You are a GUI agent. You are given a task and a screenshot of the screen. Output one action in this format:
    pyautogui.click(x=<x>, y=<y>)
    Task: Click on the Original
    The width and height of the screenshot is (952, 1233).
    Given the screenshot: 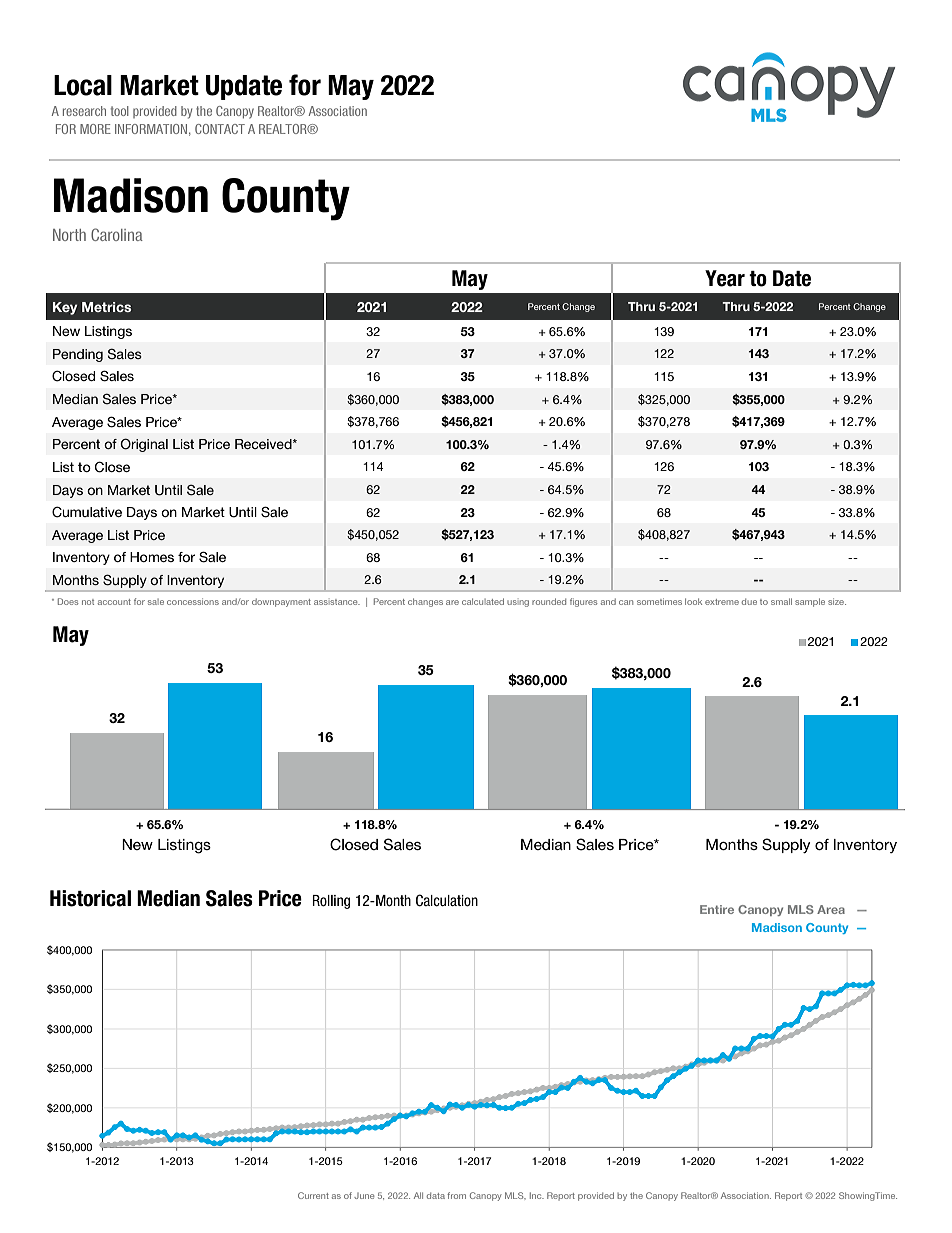 What is the action you would take?
    pyautogui.click(x=144, y=445)
